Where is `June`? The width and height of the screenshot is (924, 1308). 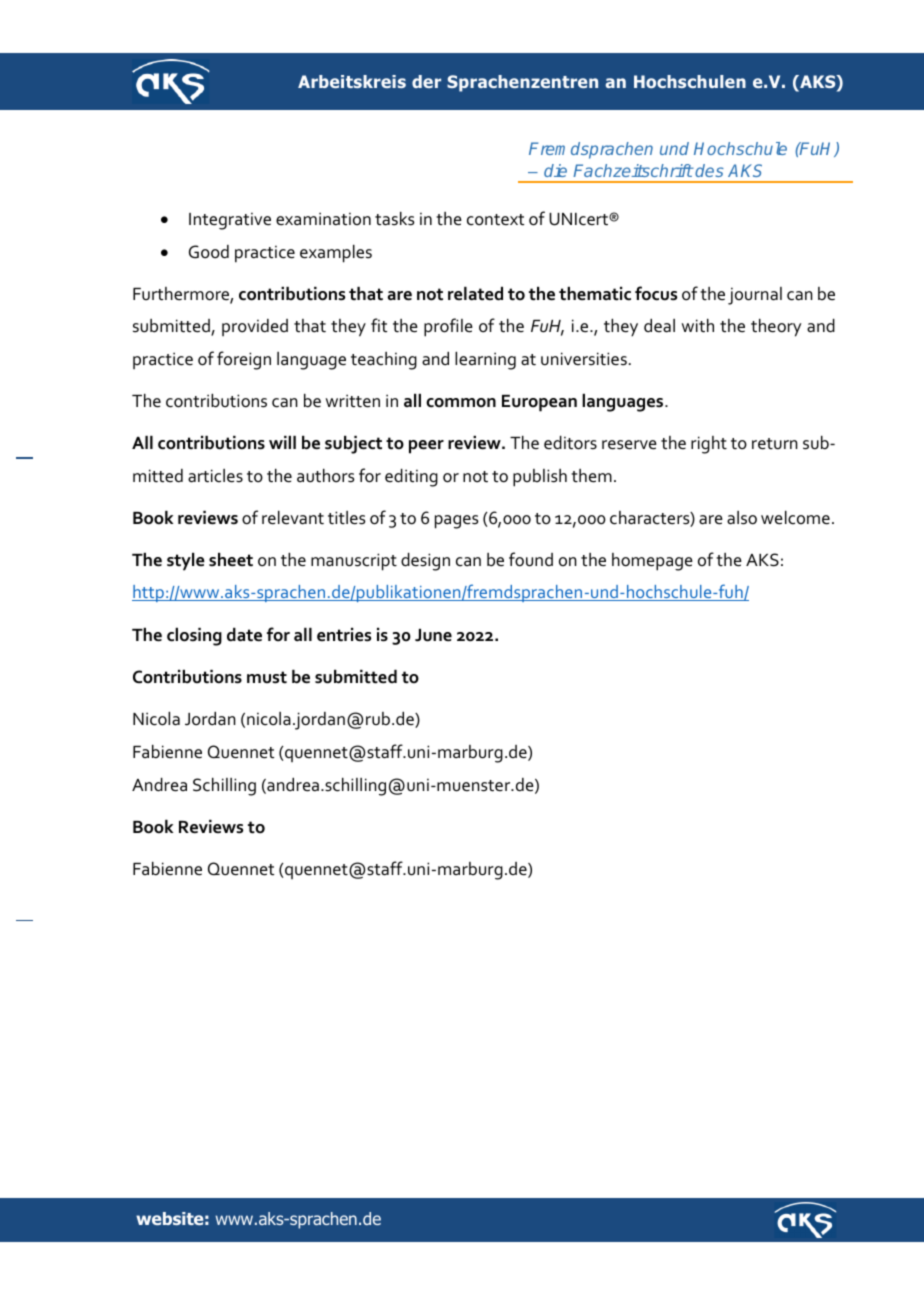
June is located at coordinates (433, 635).
